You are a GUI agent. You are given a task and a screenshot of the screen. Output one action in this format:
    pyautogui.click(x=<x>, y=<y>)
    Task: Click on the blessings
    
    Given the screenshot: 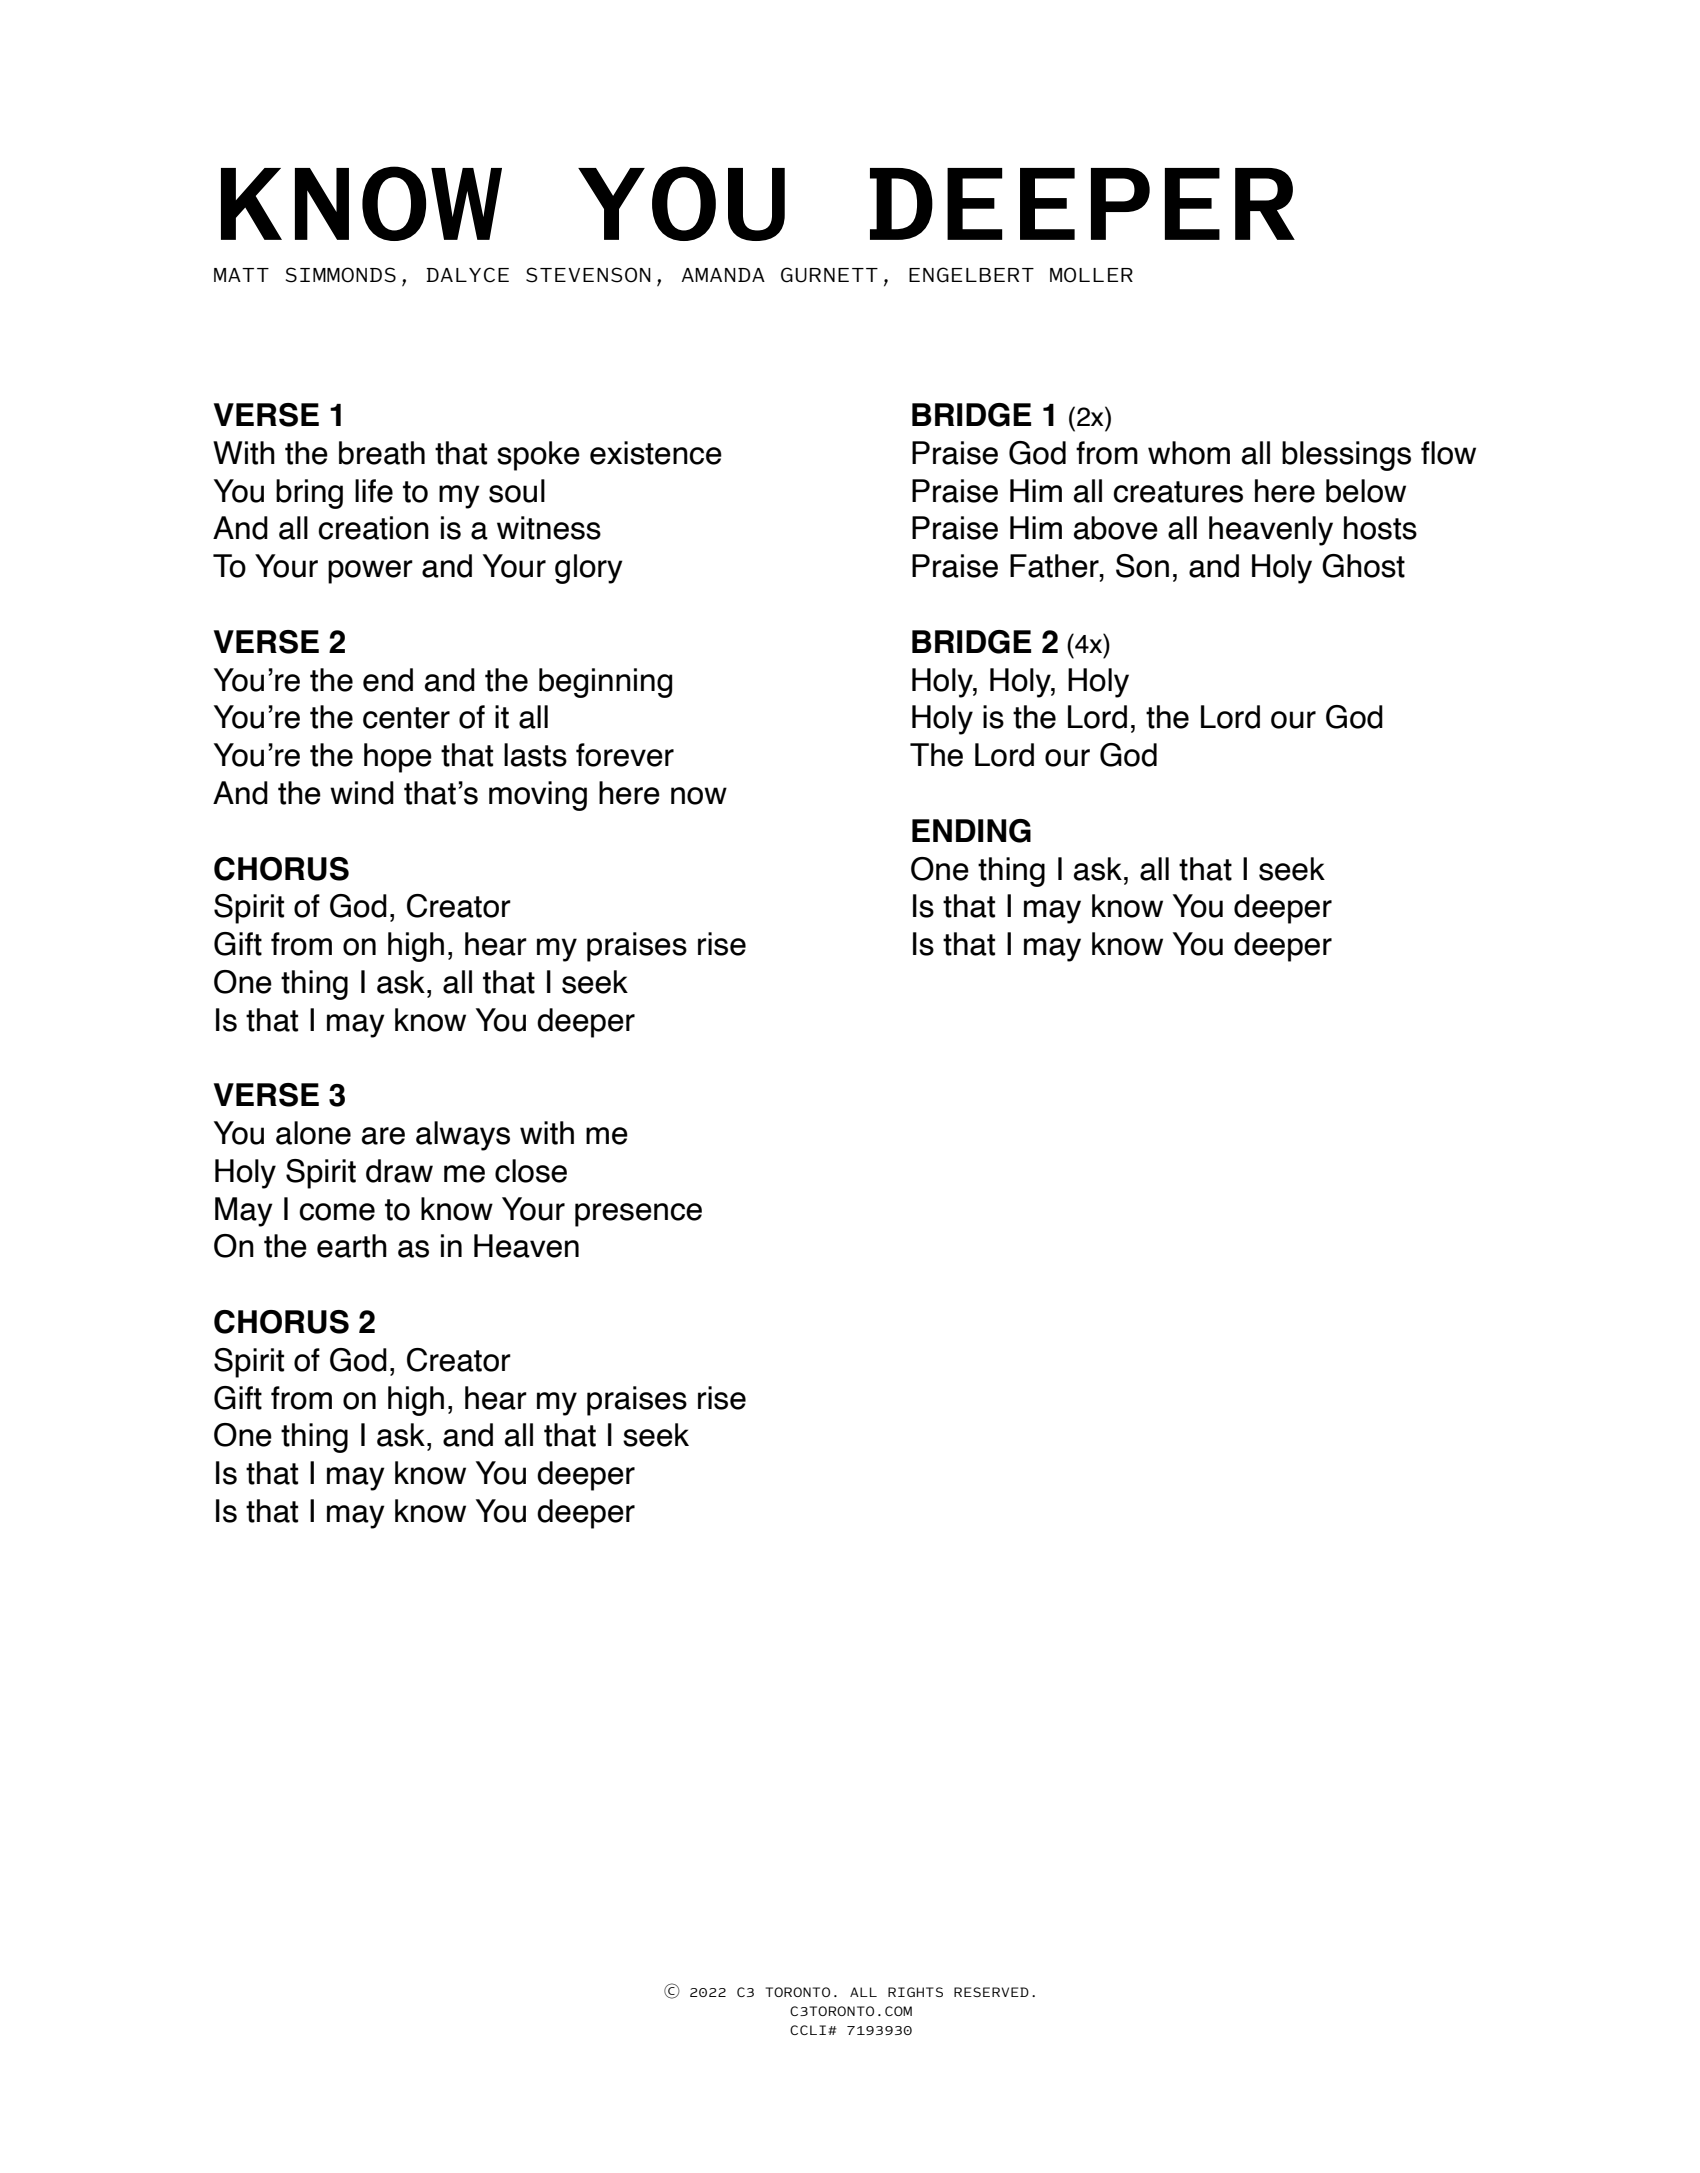 What is the action you would take?
    pyautogui.click(x=1346, y=456)
